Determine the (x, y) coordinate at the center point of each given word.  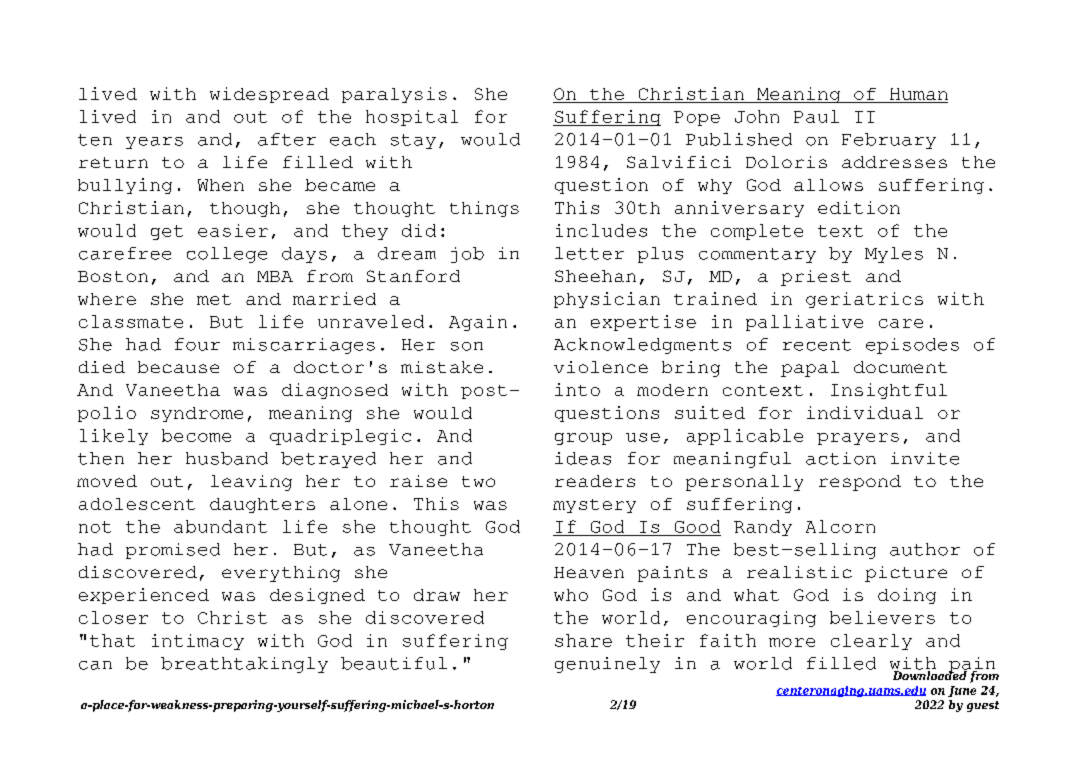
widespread (269, 95)
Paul (816, 116)
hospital (412, 118)
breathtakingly (244, 665)
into (577, 389)
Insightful (889, 391)
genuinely (607, 665)
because (178, 367)
